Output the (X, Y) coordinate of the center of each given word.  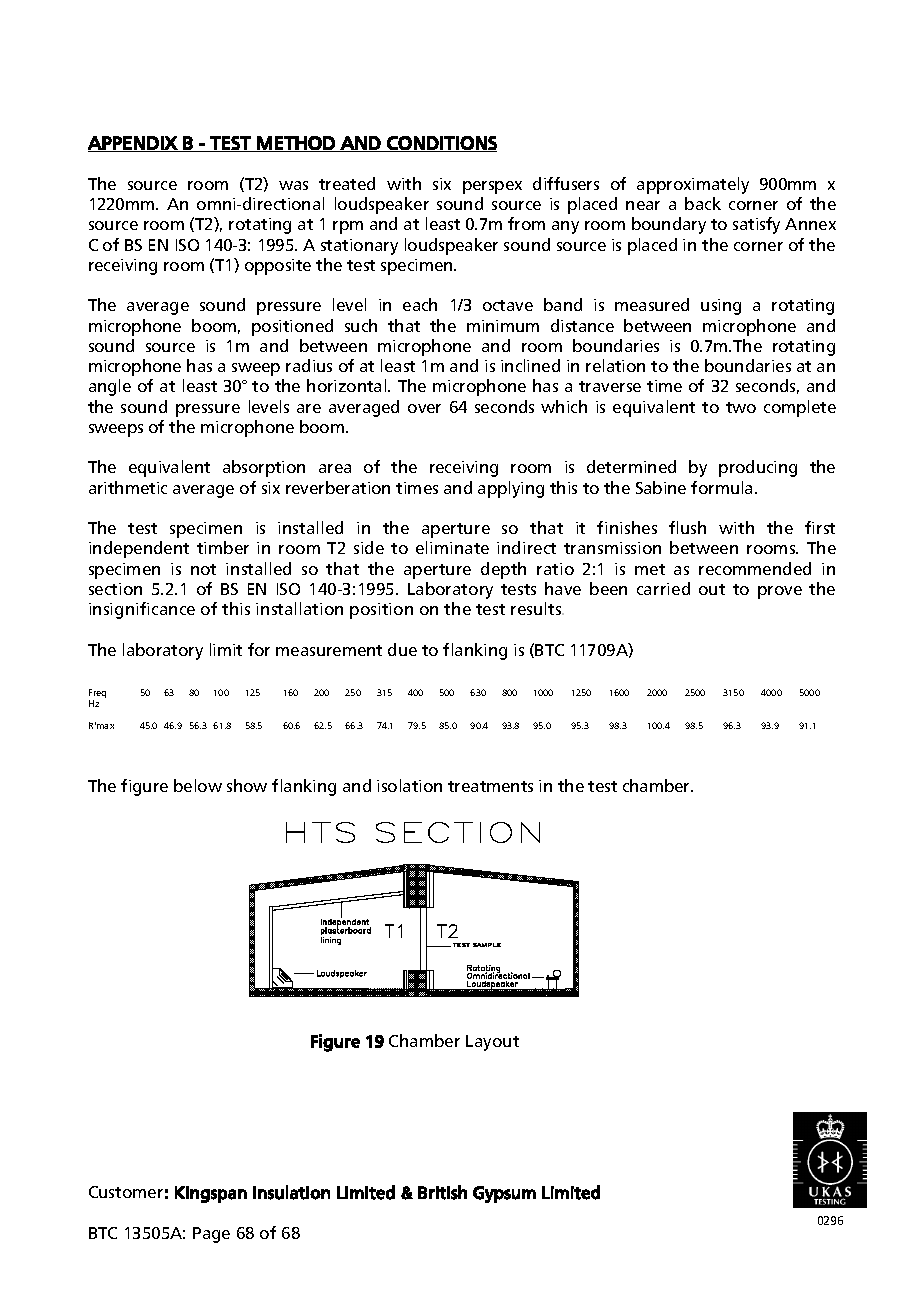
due (402, 649)
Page (211, 1235)
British (442, 1192)
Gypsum (504, 1194)
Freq (97, 695)
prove (780, 592)
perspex (492, 187)
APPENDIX (133, 144)
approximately (693, 185)
